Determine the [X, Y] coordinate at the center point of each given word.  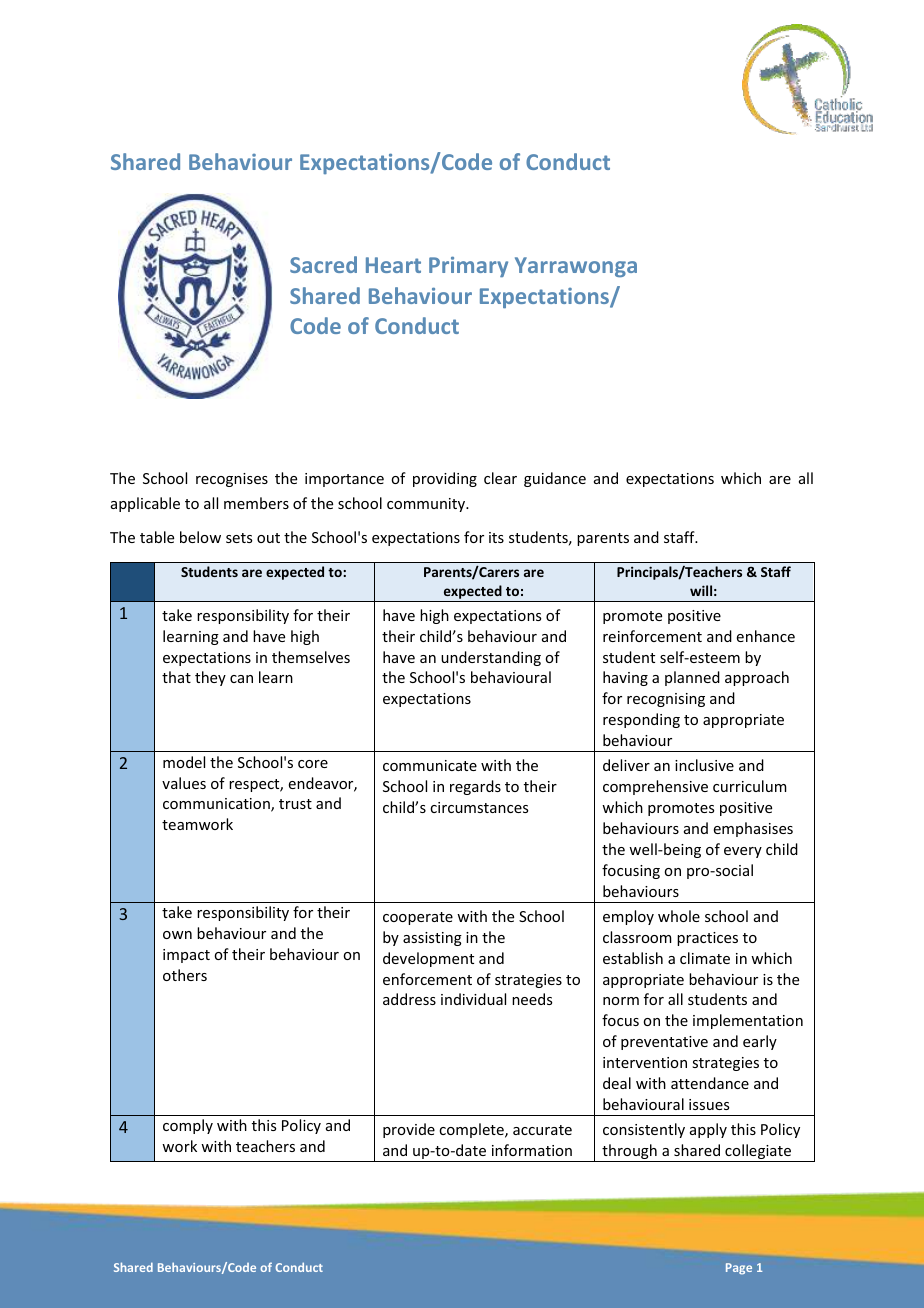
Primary [468, 267]
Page [739, 1269]
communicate [430, 765]
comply [188, 1126]
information [532, 1150]
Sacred [323, 264]
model [184, 762]
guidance [555, 479]
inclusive [704, 765]
